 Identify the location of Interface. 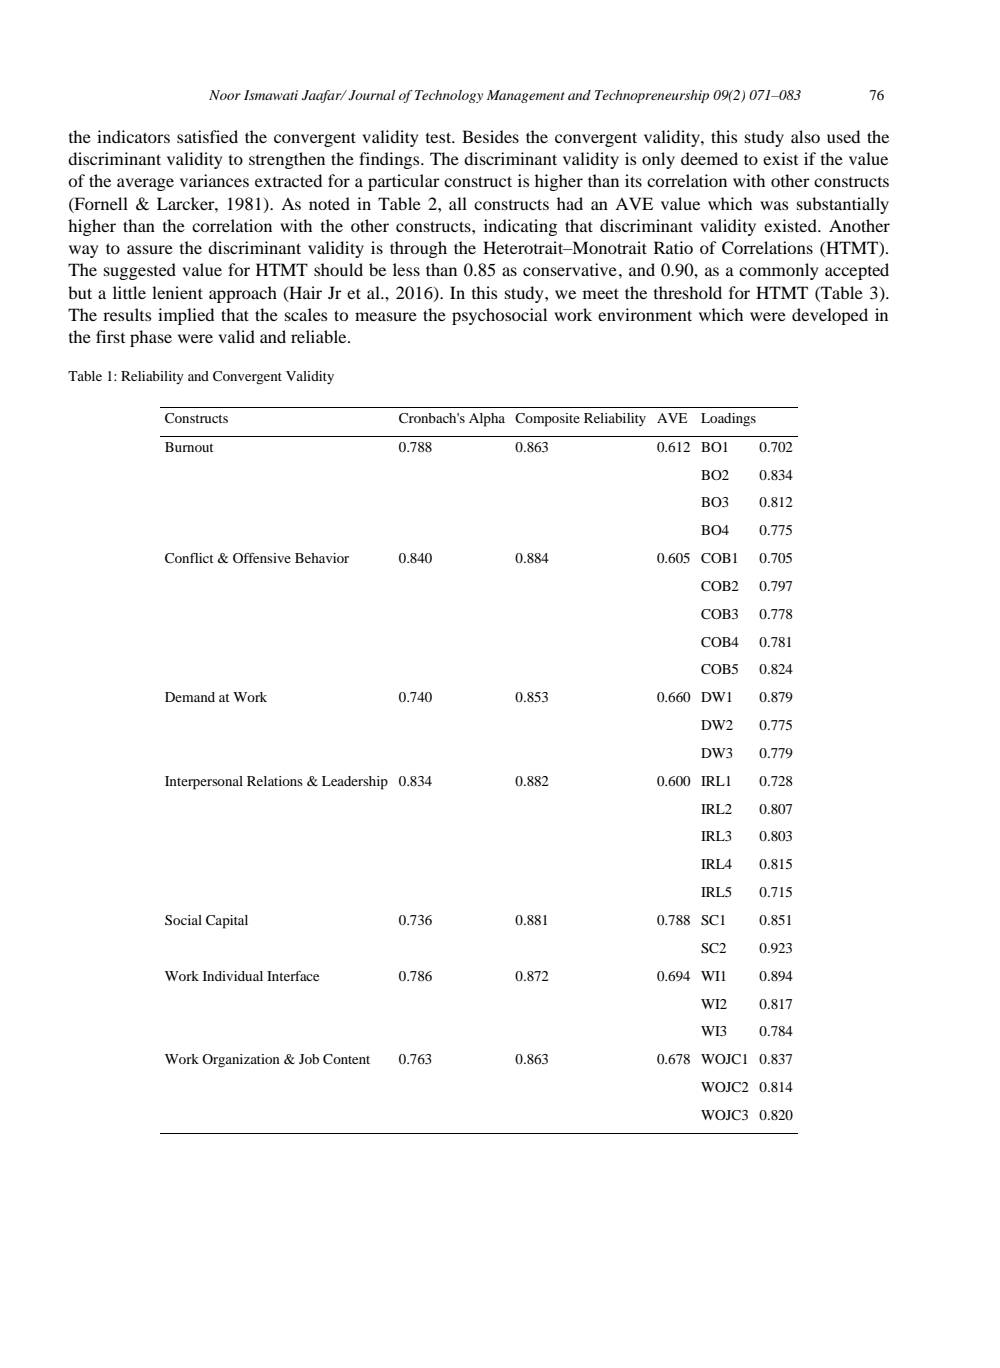
(293, 976).
